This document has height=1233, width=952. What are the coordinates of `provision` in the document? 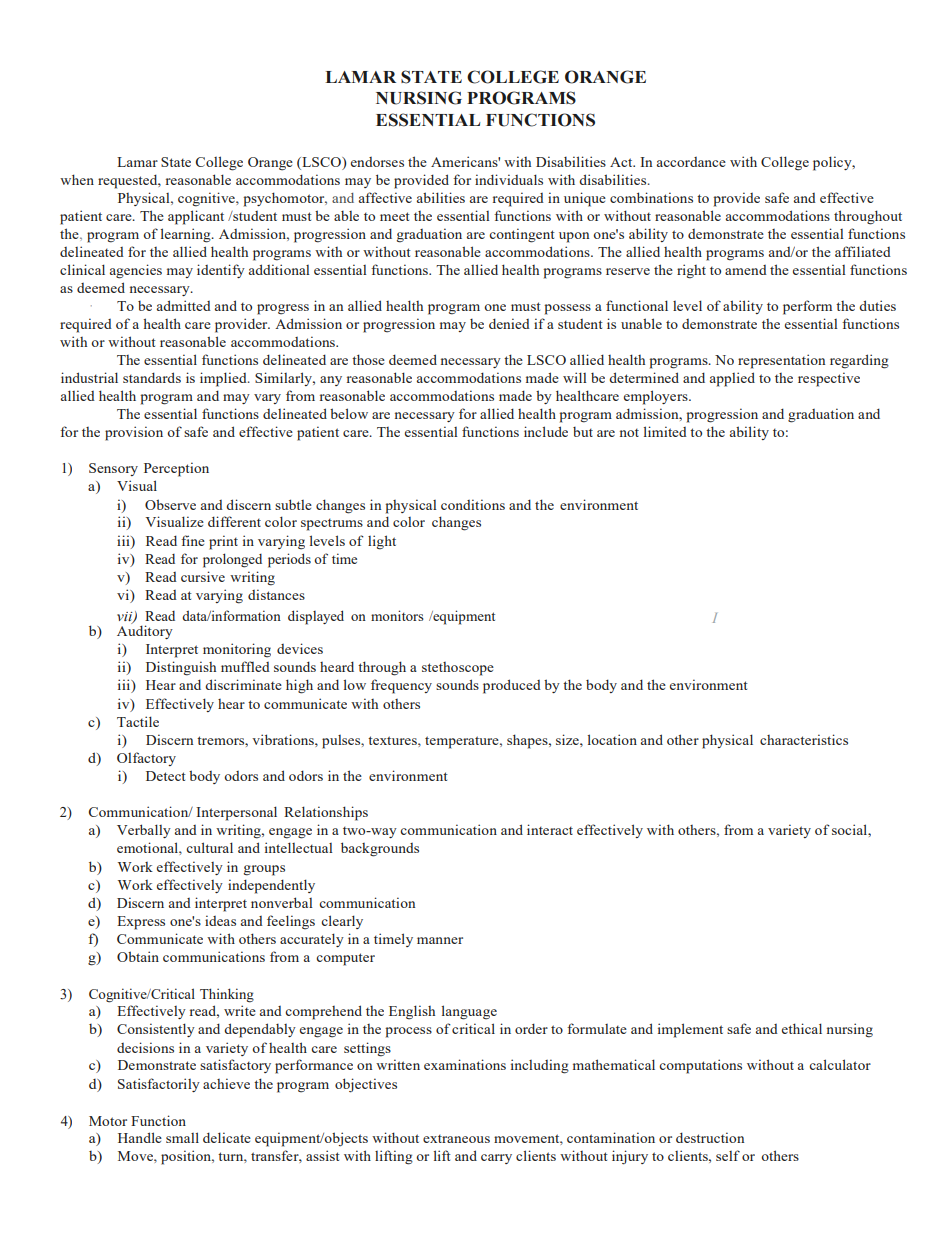 It's located at (134, 433).
